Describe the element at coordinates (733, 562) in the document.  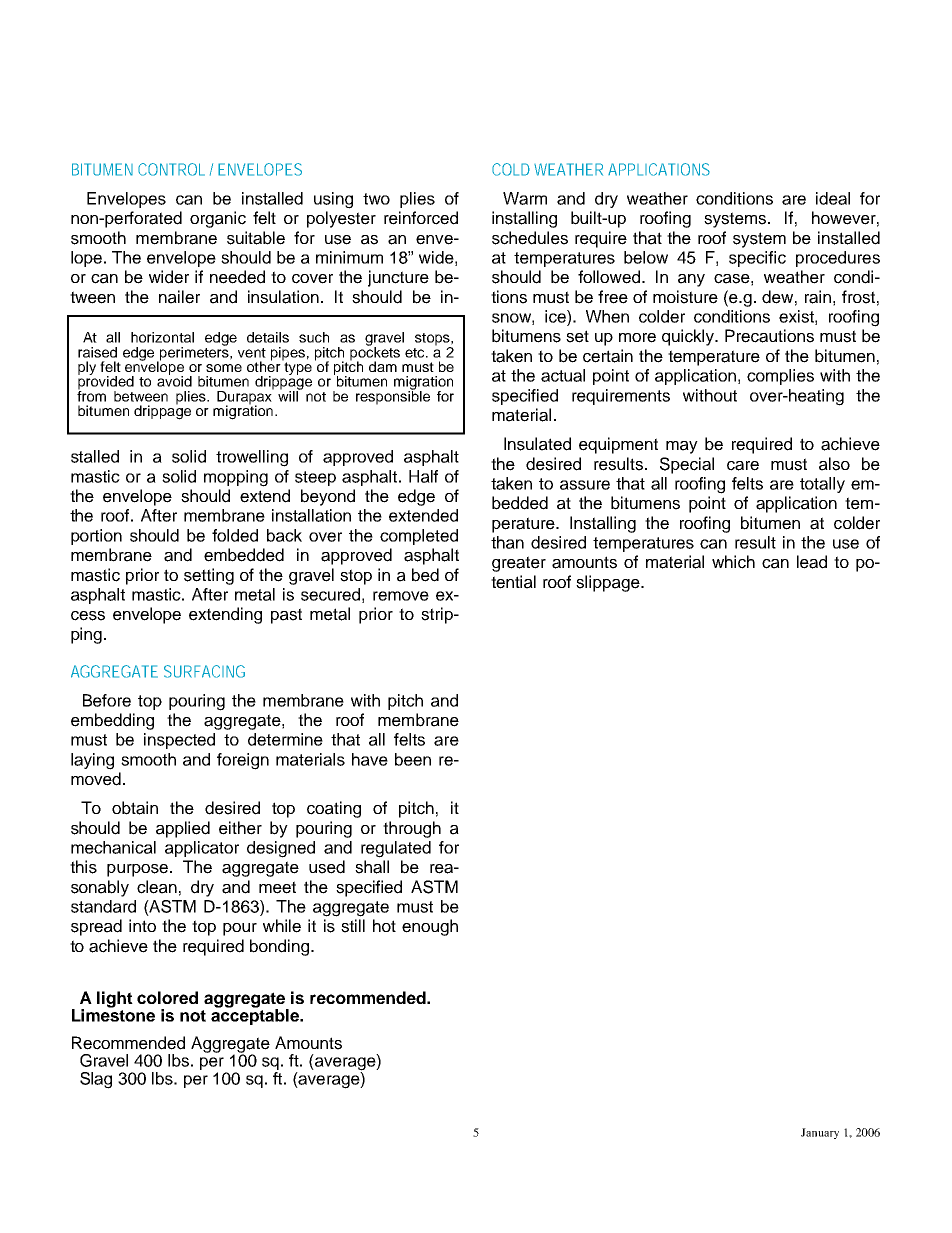
I see `which` at that location.
